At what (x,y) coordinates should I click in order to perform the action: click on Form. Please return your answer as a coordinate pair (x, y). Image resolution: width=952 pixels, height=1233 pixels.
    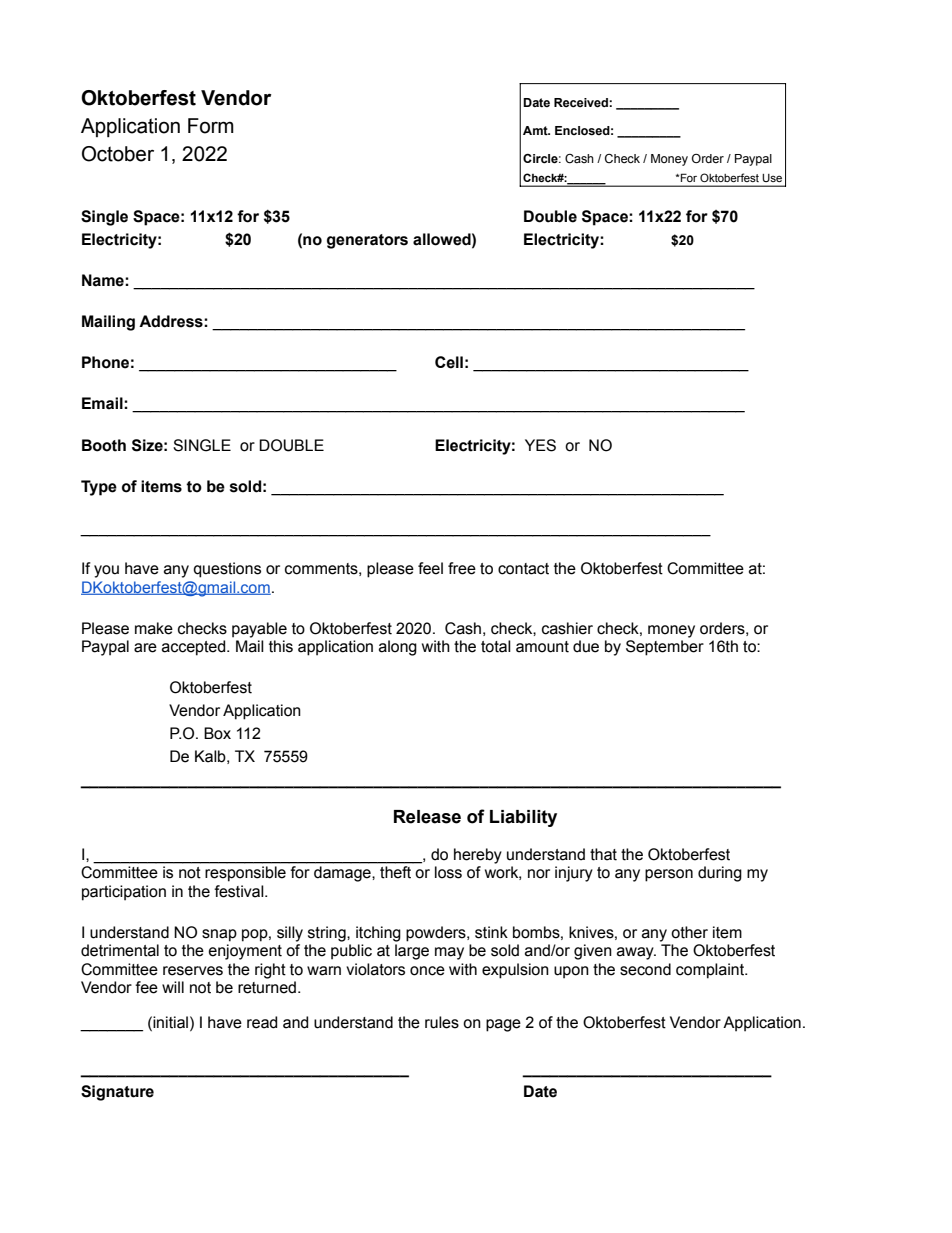
    Looking at the image, I should click on (211, 126).
